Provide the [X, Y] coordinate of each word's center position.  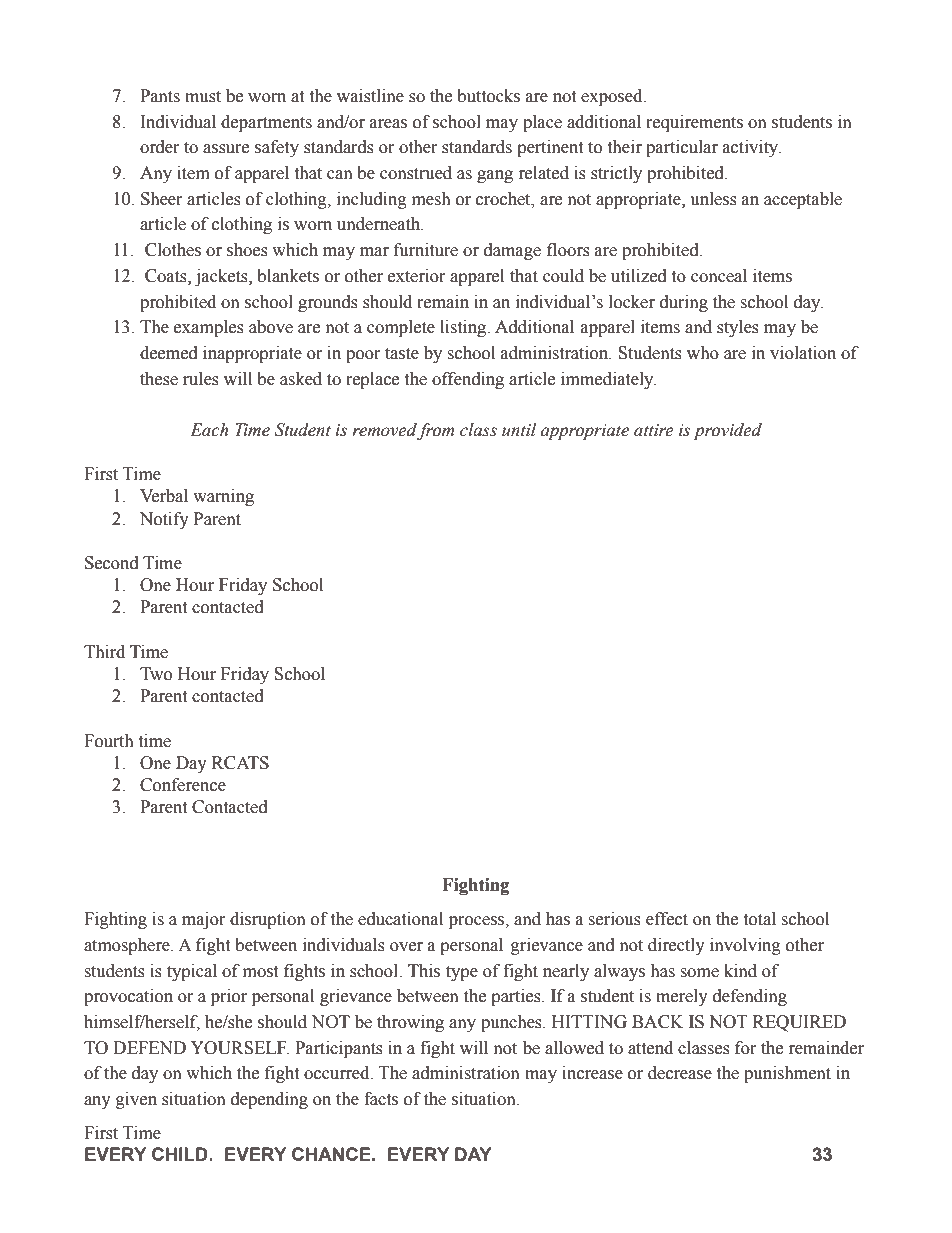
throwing [410, 1023]
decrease [680, 1073]
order [160, 147]
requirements [694, 123]
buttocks [488, 96]
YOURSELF [240, 1048]
